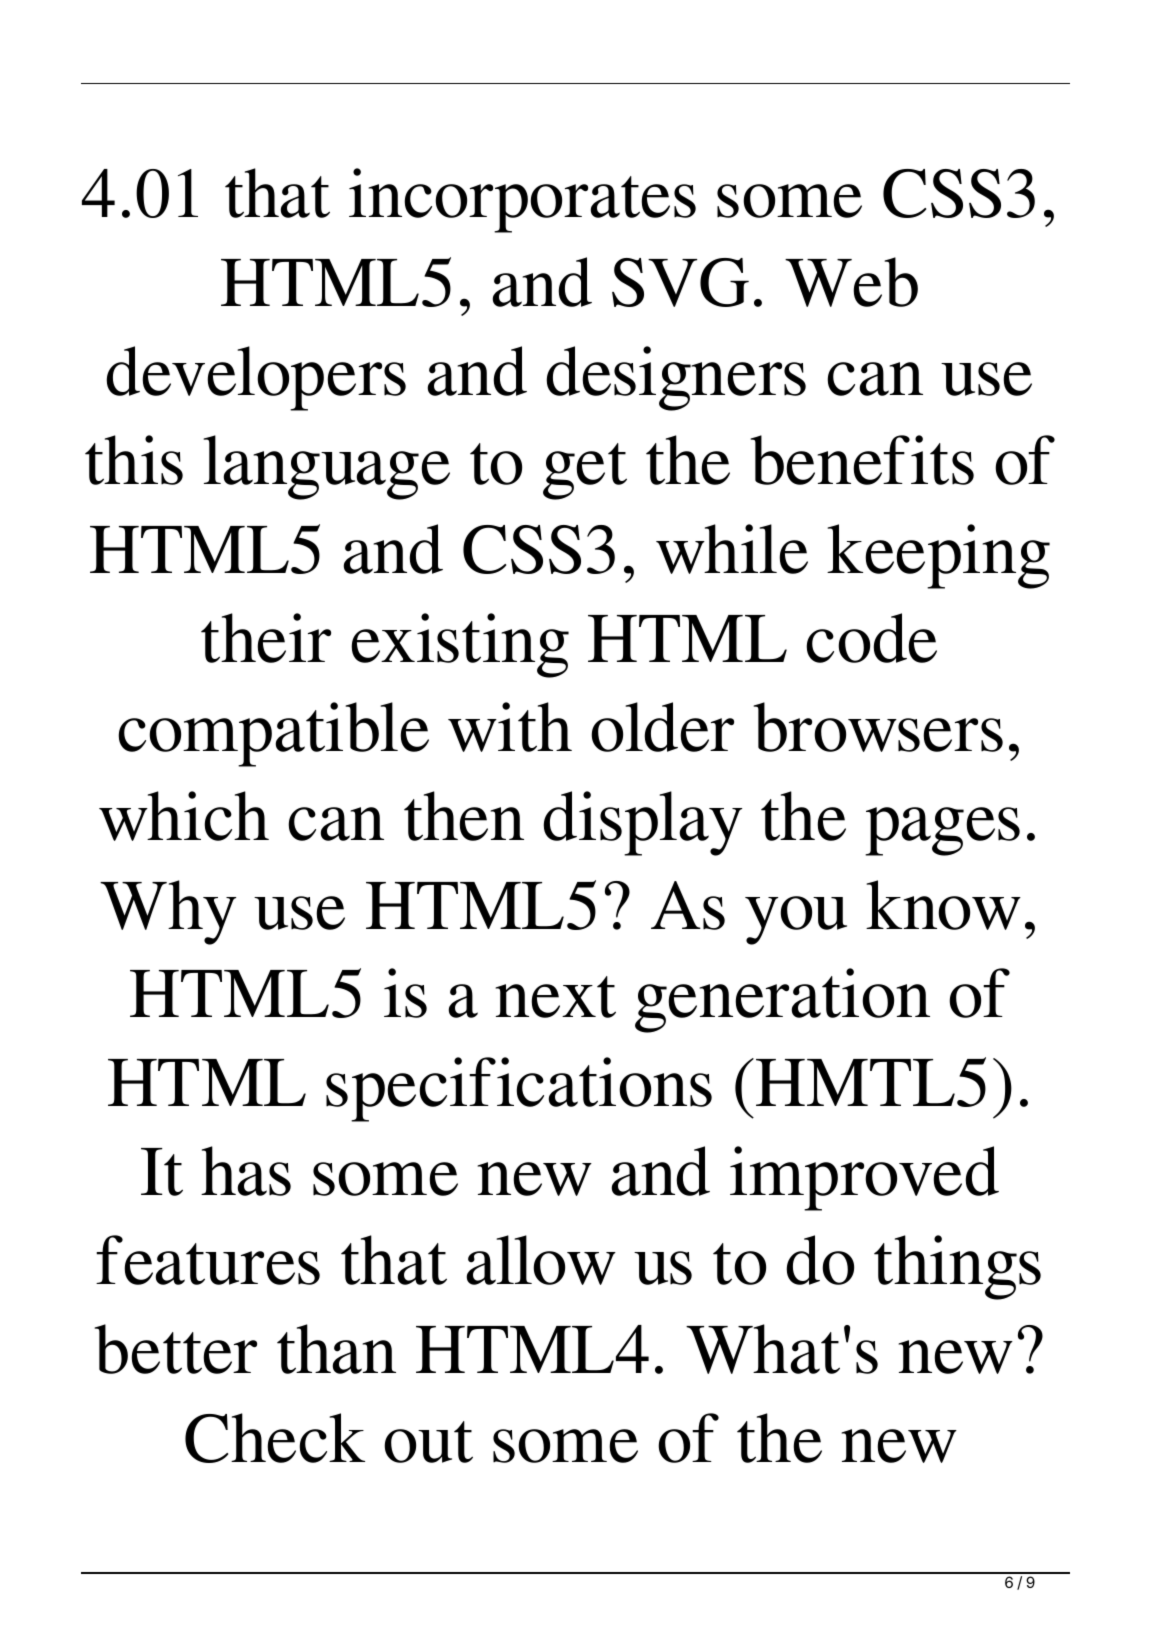  I want to click on out, so click(428, 1442).
